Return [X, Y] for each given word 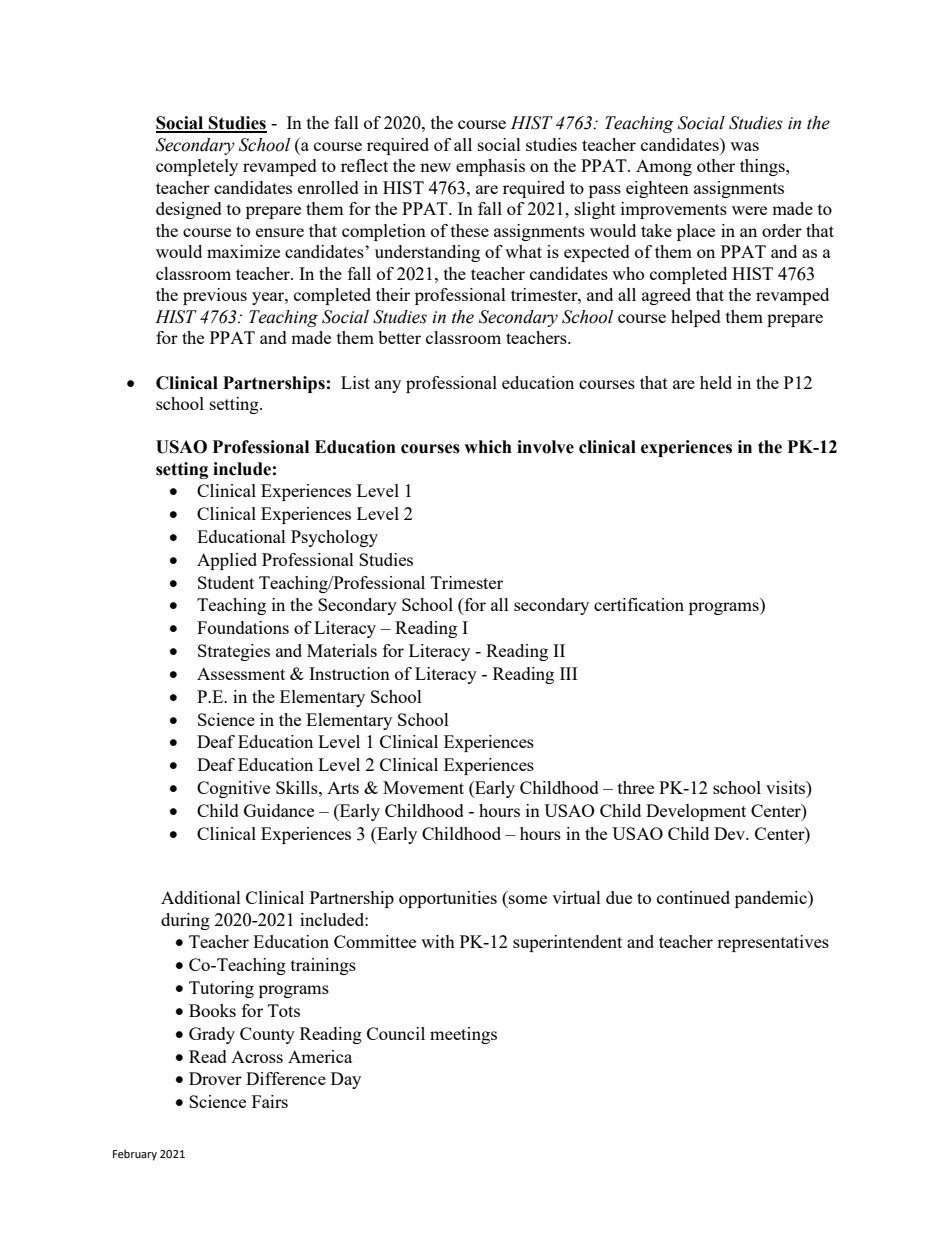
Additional [201, 897]
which [488, 447]
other [716, 165]
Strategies [234, 652]
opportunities [448, 899]
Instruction [349, 673]
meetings [463, 1035]
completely [197, 167]
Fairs [270, 1101]
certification [639, 604]
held [716, 382]
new [435, 167]
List [355, 382]
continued [693, 897]
